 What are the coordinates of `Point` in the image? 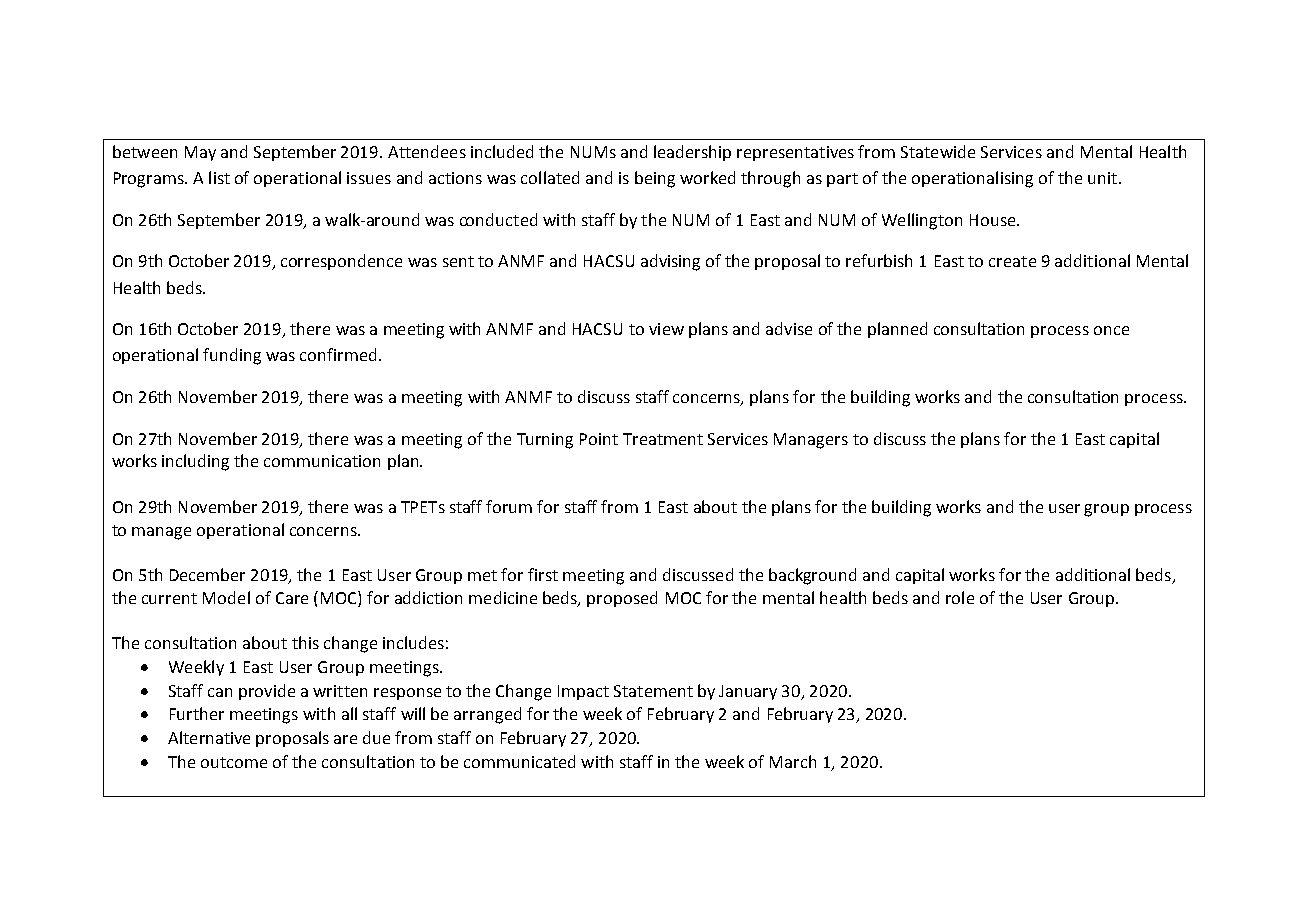 It's located at (599, 439).
